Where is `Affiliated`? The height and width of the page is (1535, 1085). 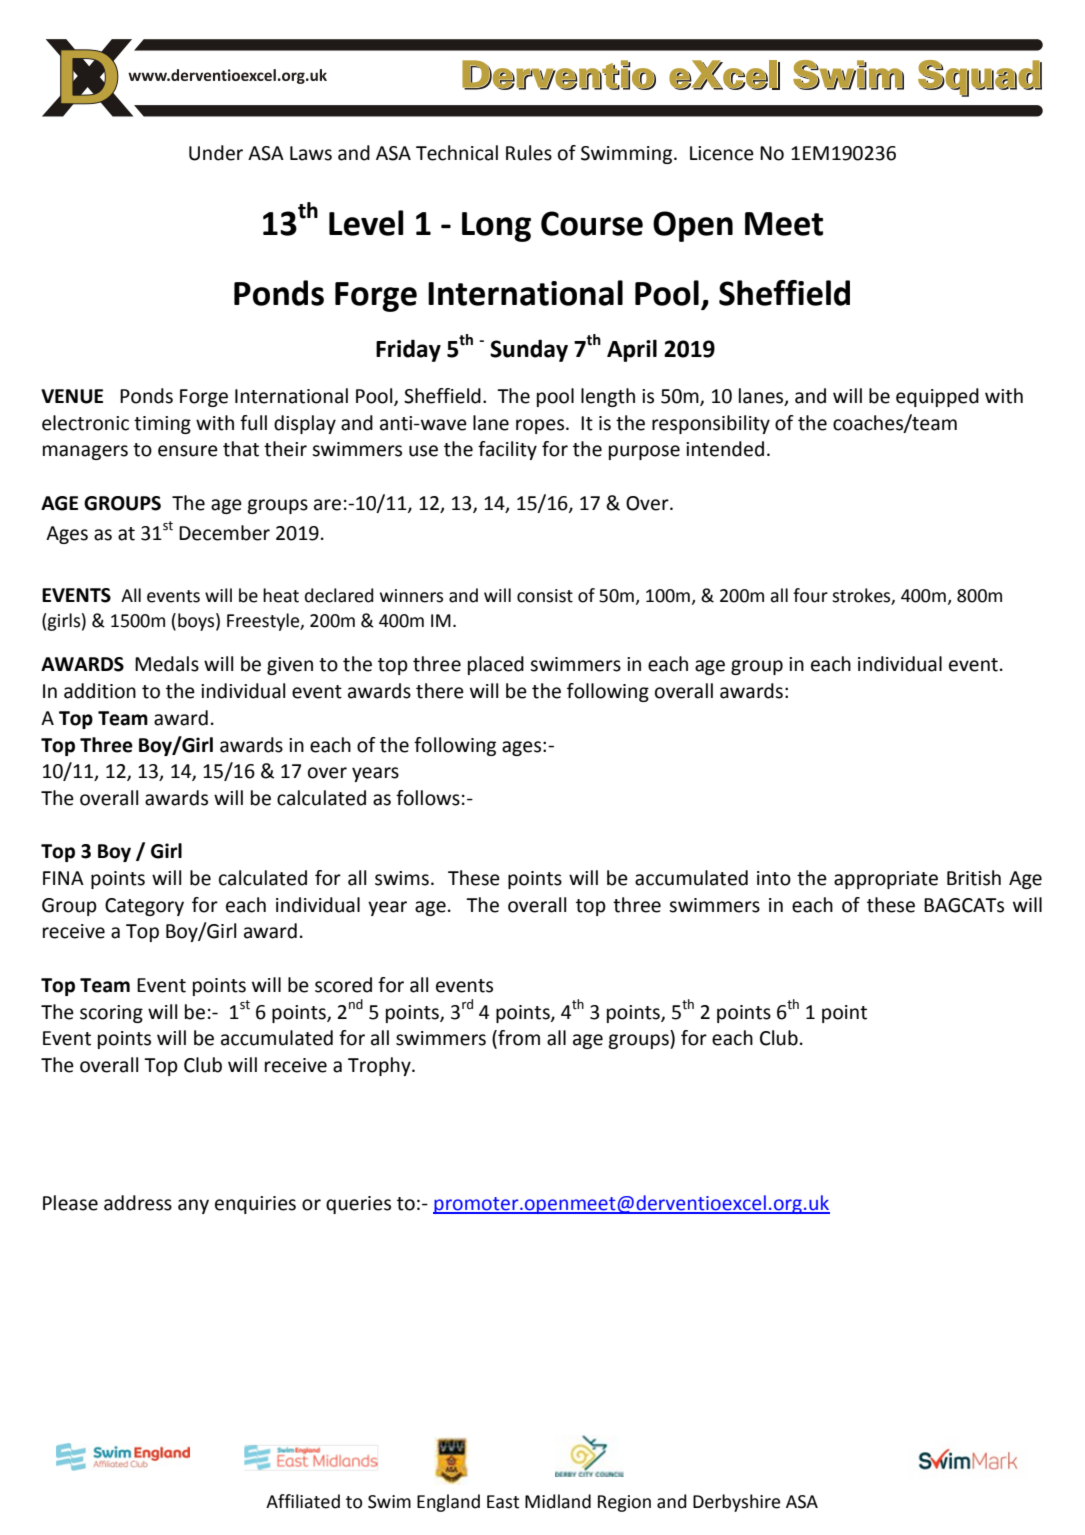 Affiliated is located at coordinates (303, 1501).
